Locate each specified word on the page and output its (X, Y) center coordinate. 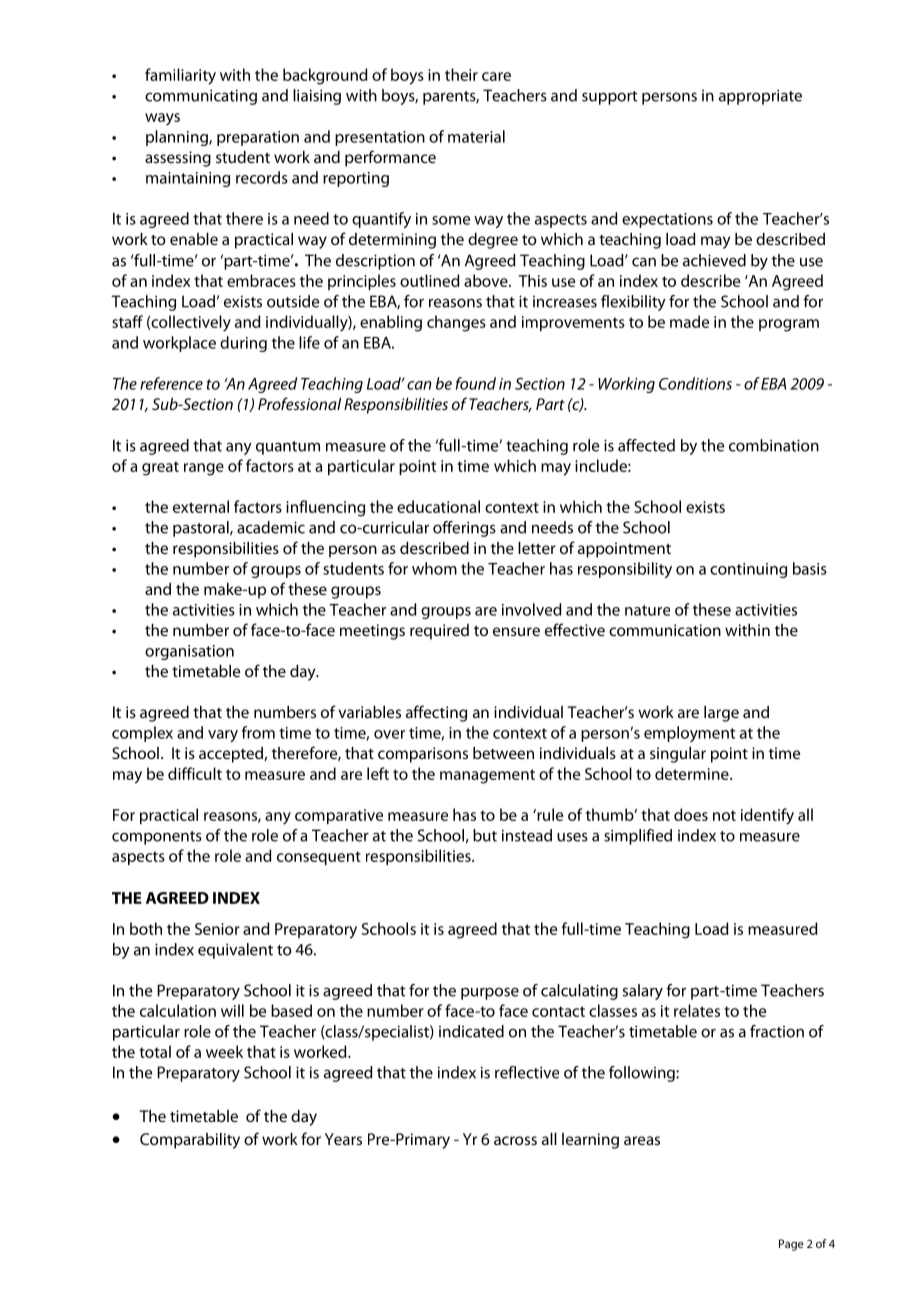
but (485, 835)
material (476, 136)
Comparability (190, 1141)
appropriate (760, 97)
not (724, 815)
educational (438, 506)
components (157, 838)
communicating (201, 97)
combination (774, 445)
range (204, 469)
